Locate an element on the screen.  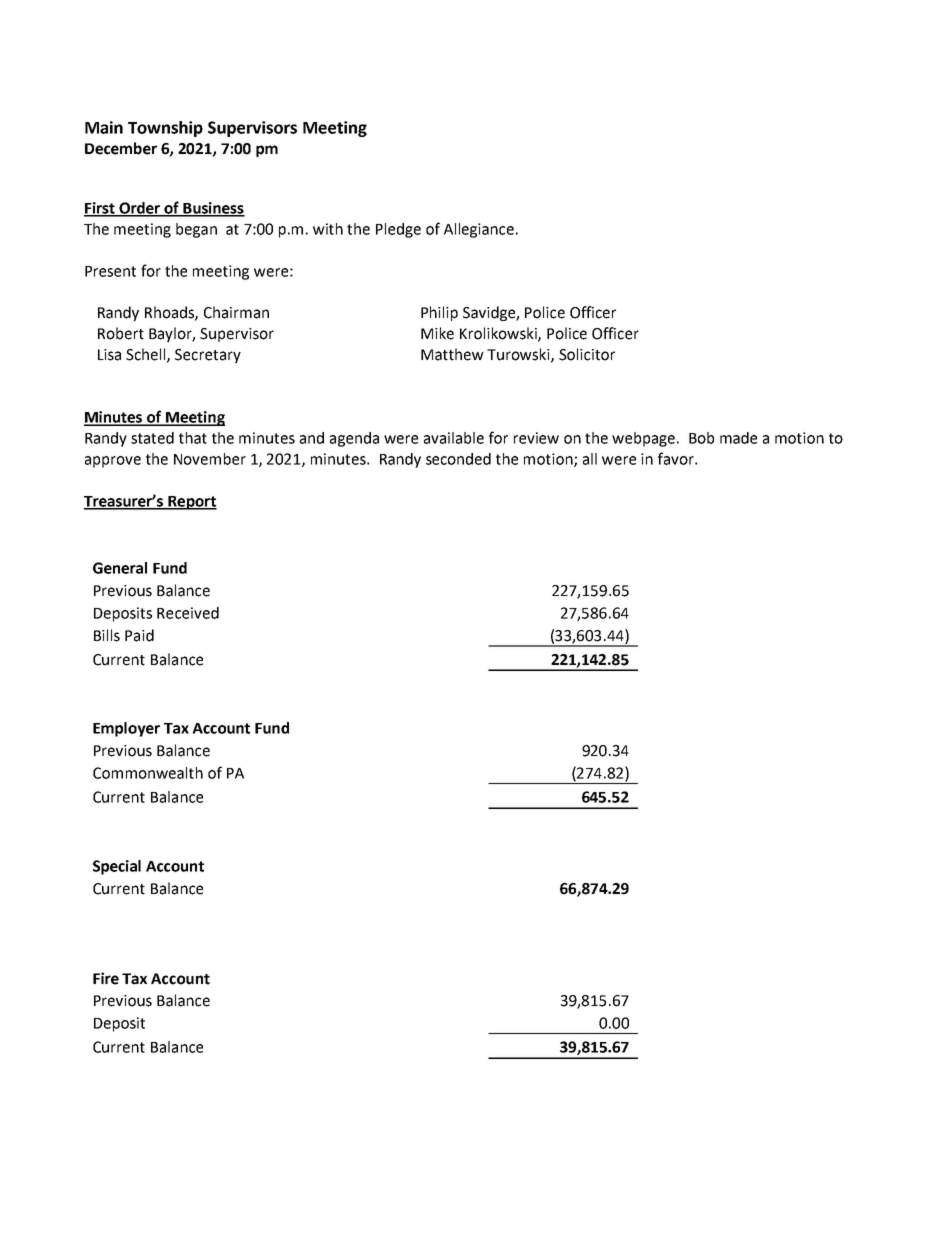
Pledge is located at coordinates (398, 230).
